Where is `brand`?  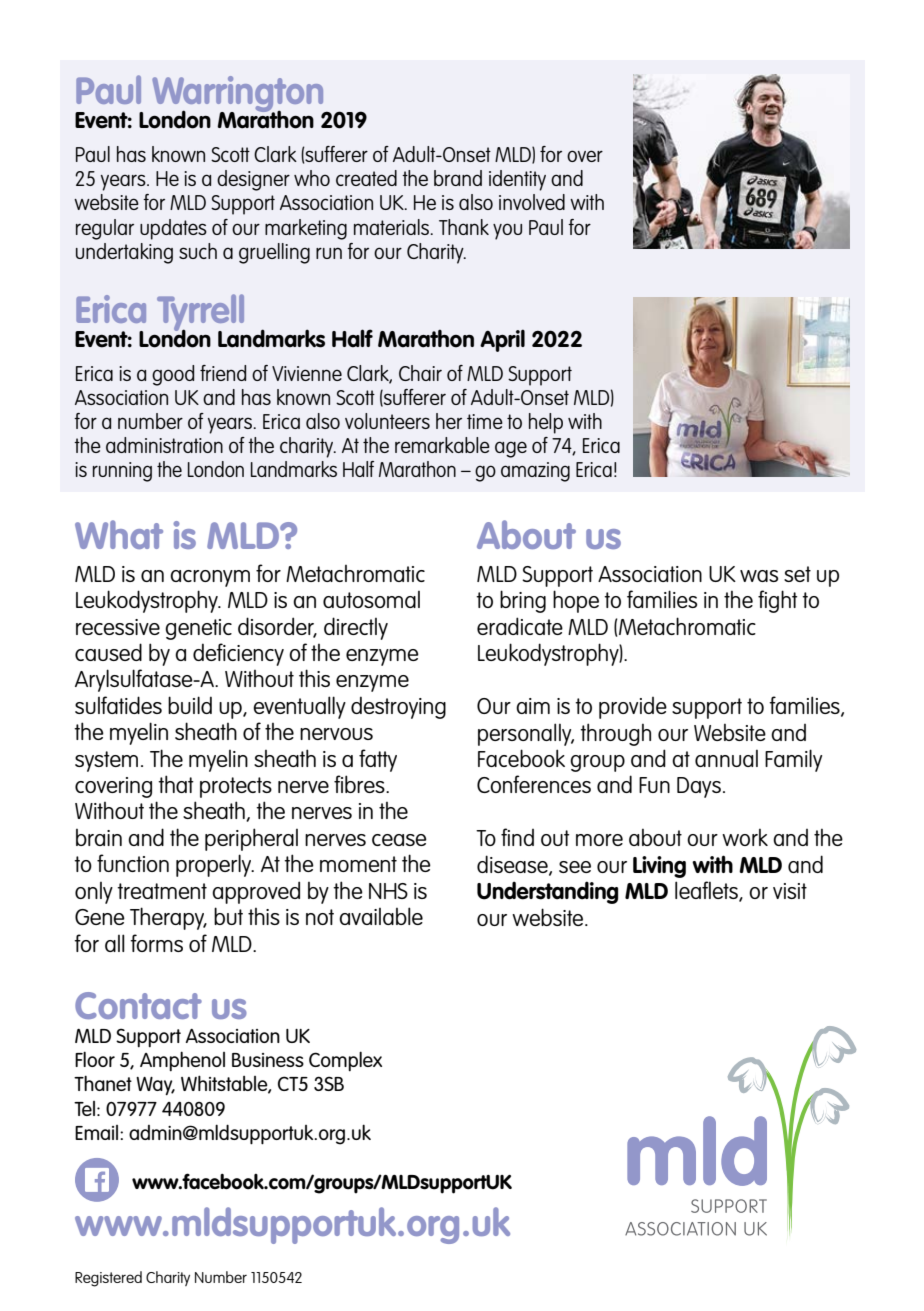
brand is located at coordinates (458, 178).
